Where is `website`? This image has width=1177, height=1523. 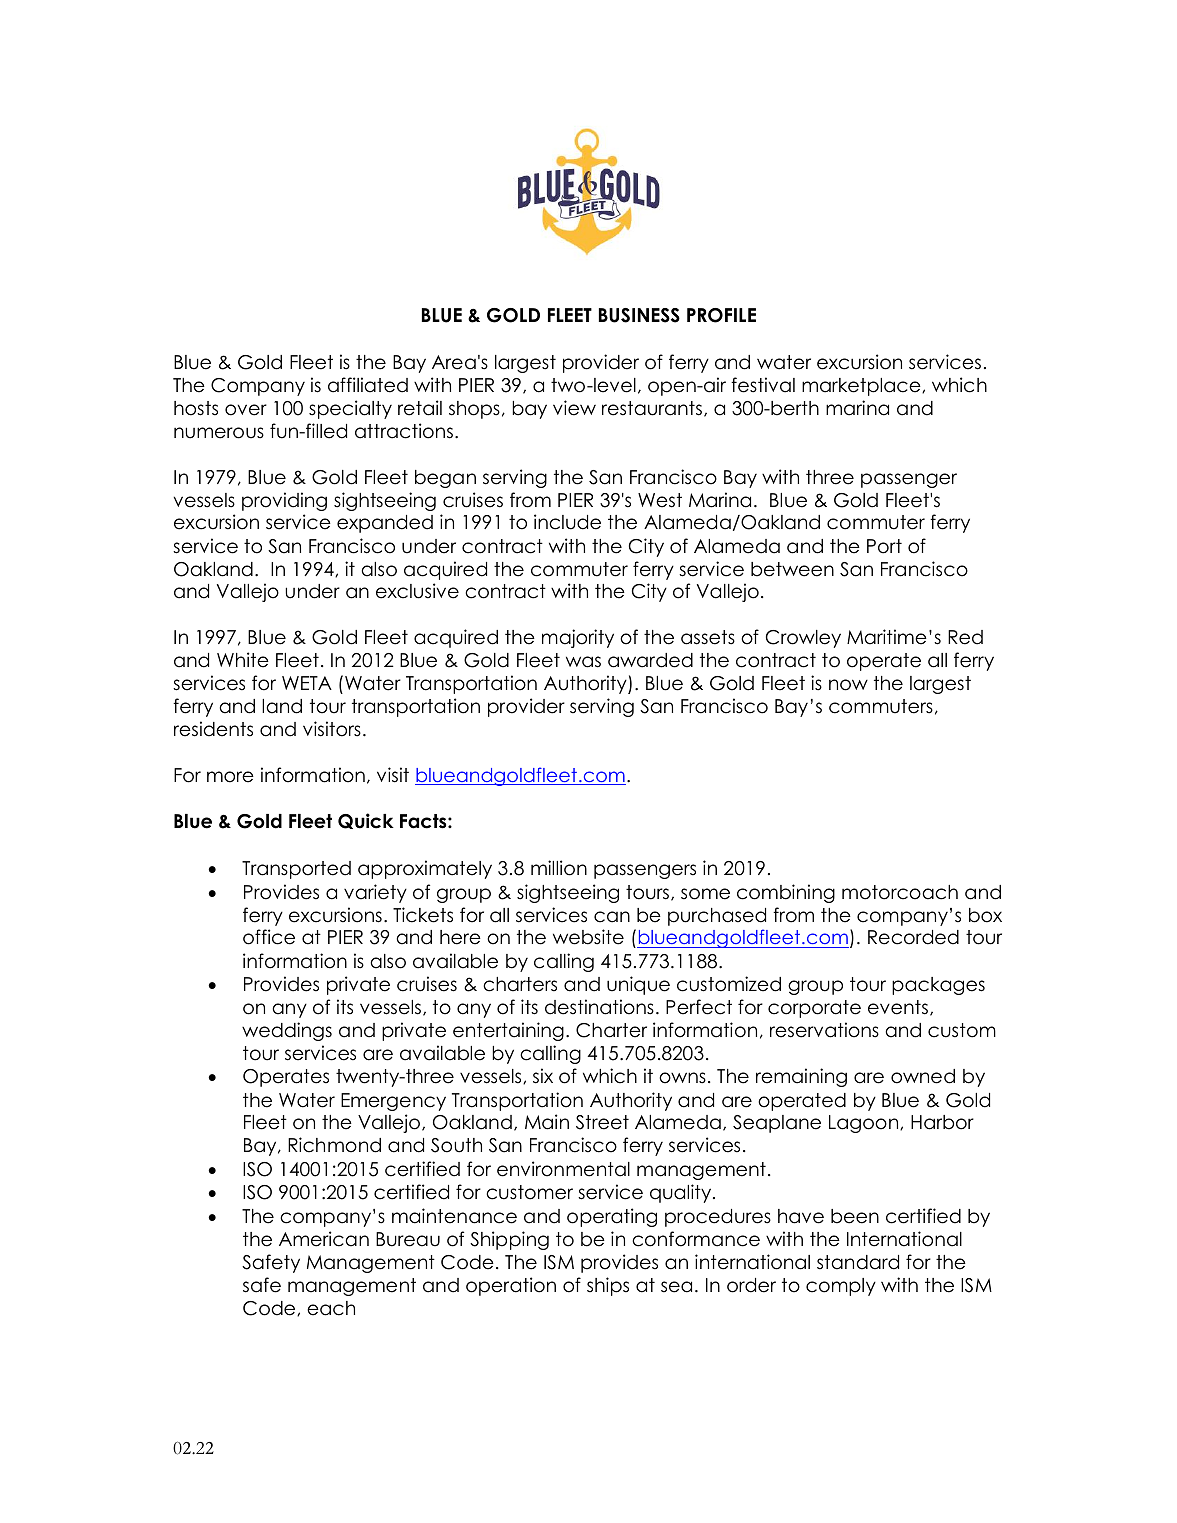 website is located at coordinates (588, 937).
